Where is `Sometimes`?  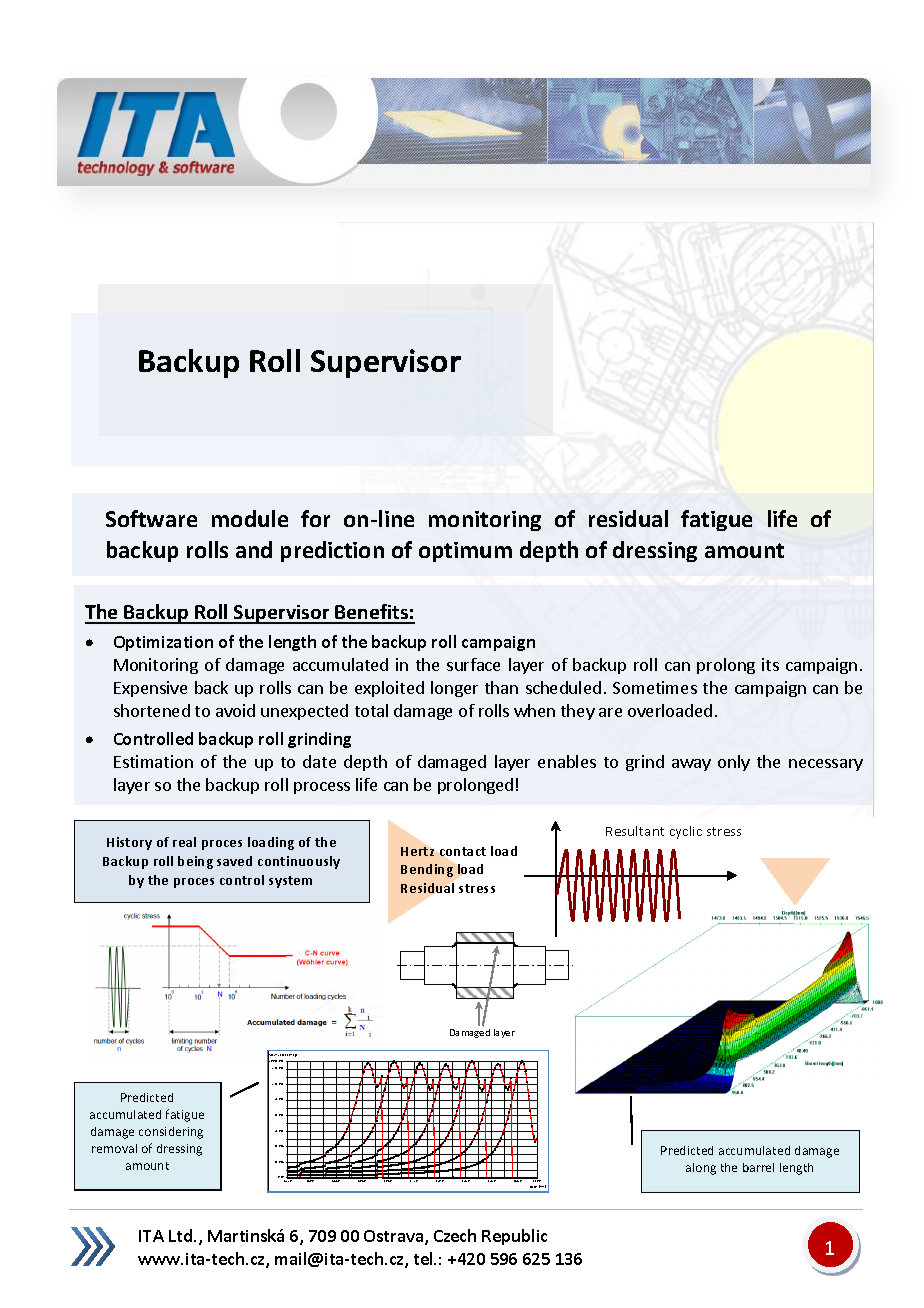
Sometimes is located at coordinates (655, 687).
